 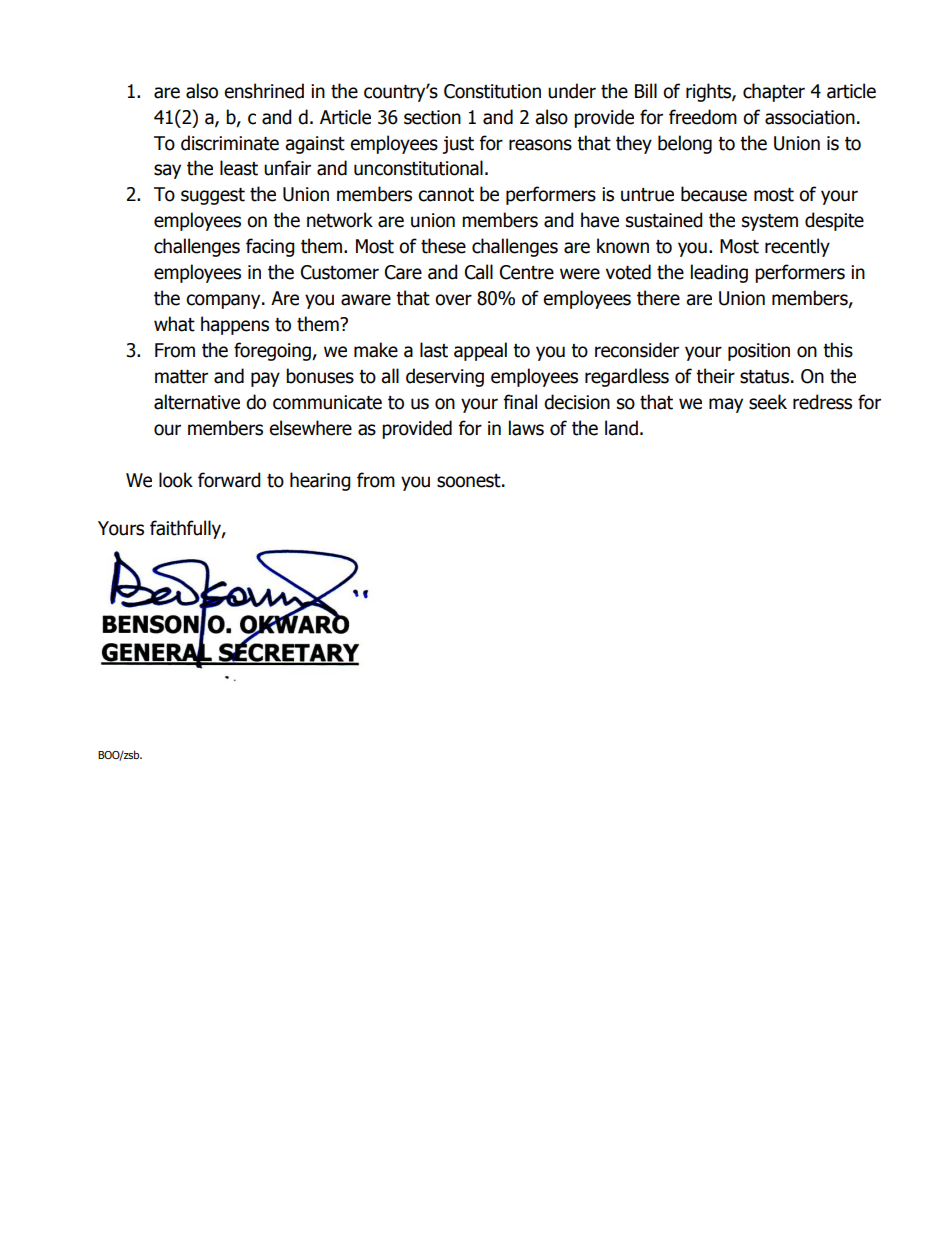 What do you see at coordinates (768, 402) in the screenshot?
I see `seek` at bounding box center [768, 402].
